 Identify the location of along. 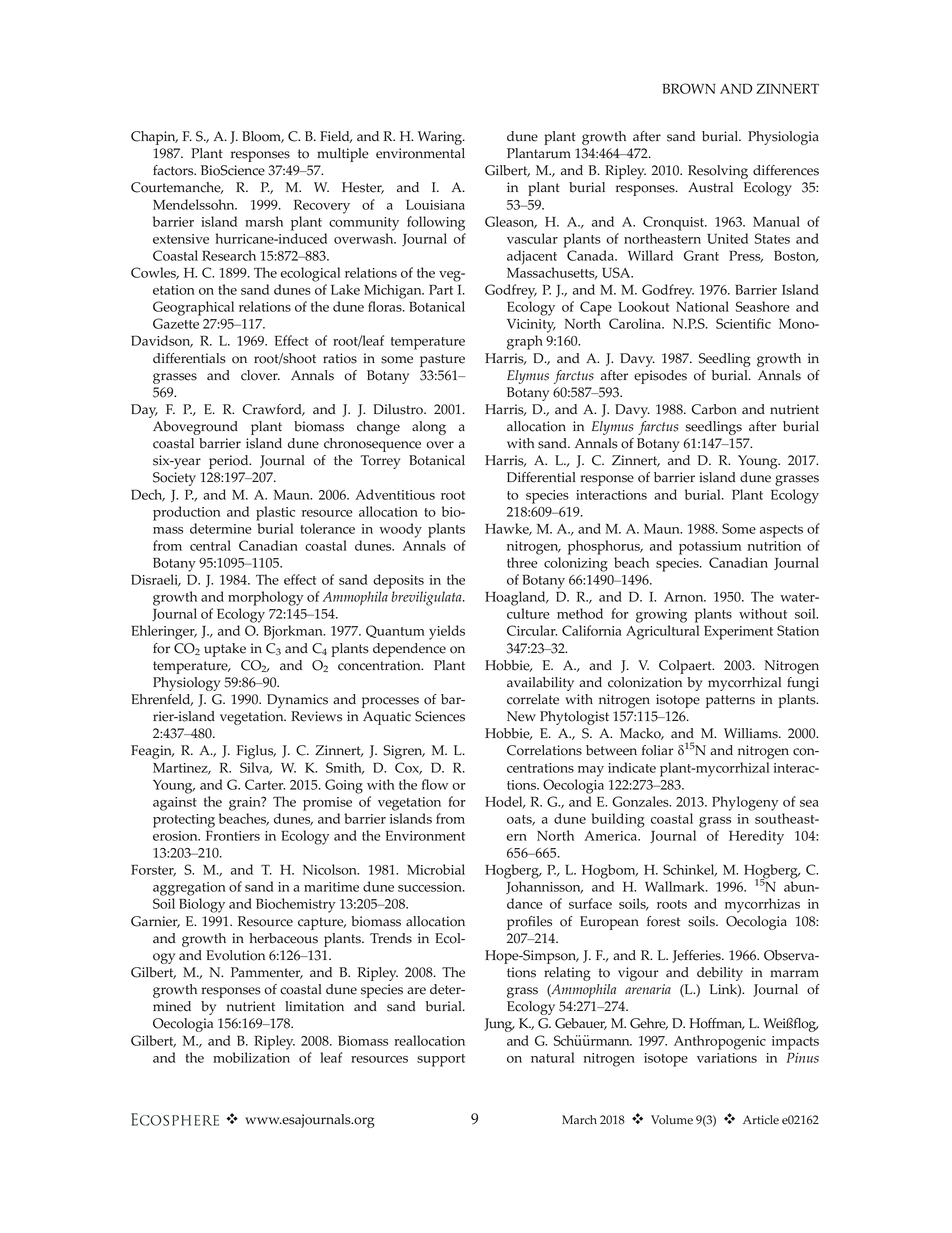
(429, 428).
